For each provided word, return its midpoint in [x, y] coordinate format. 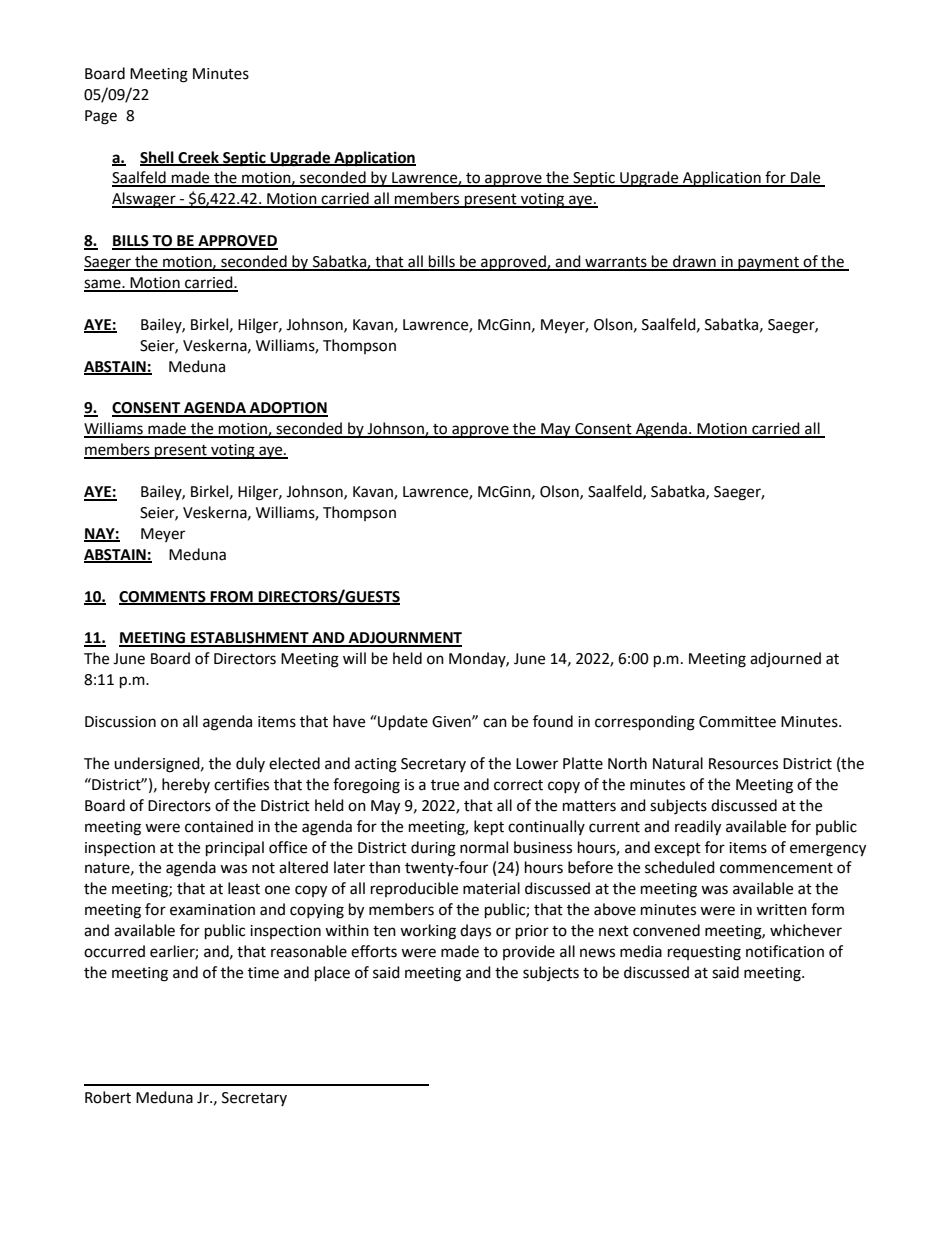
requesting [704, 953]
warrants [616, 263]
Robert [108, 1097]
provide [529, 952]
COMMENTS [163, 597]
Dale [806, 178]
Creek [198, 158]
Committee [737, 722]
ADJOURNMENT [404, 639]
